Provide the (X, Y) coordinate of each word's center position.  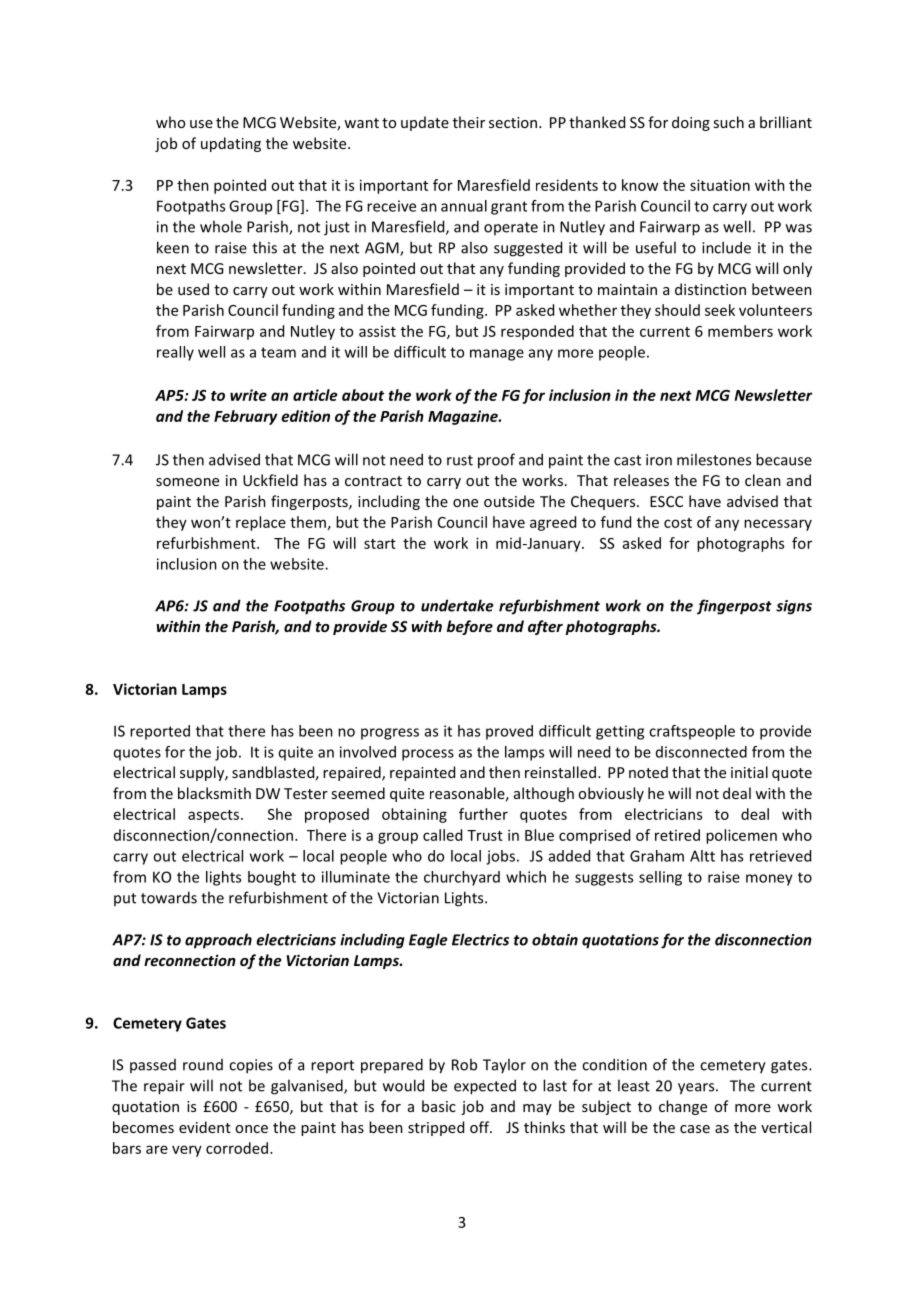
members (740, 331)
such (728, 122)
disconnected (701, 752)
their (469, 122)
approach (218, 941)
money (769, 880)
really (175, 353)
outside (509, 501)
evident (205, 1127)
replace (261, 523)
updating (231, 144)
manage (497, 355)
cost (678, 523)
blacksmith (214, 793)
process (428, 755)
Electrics (480, 939)
